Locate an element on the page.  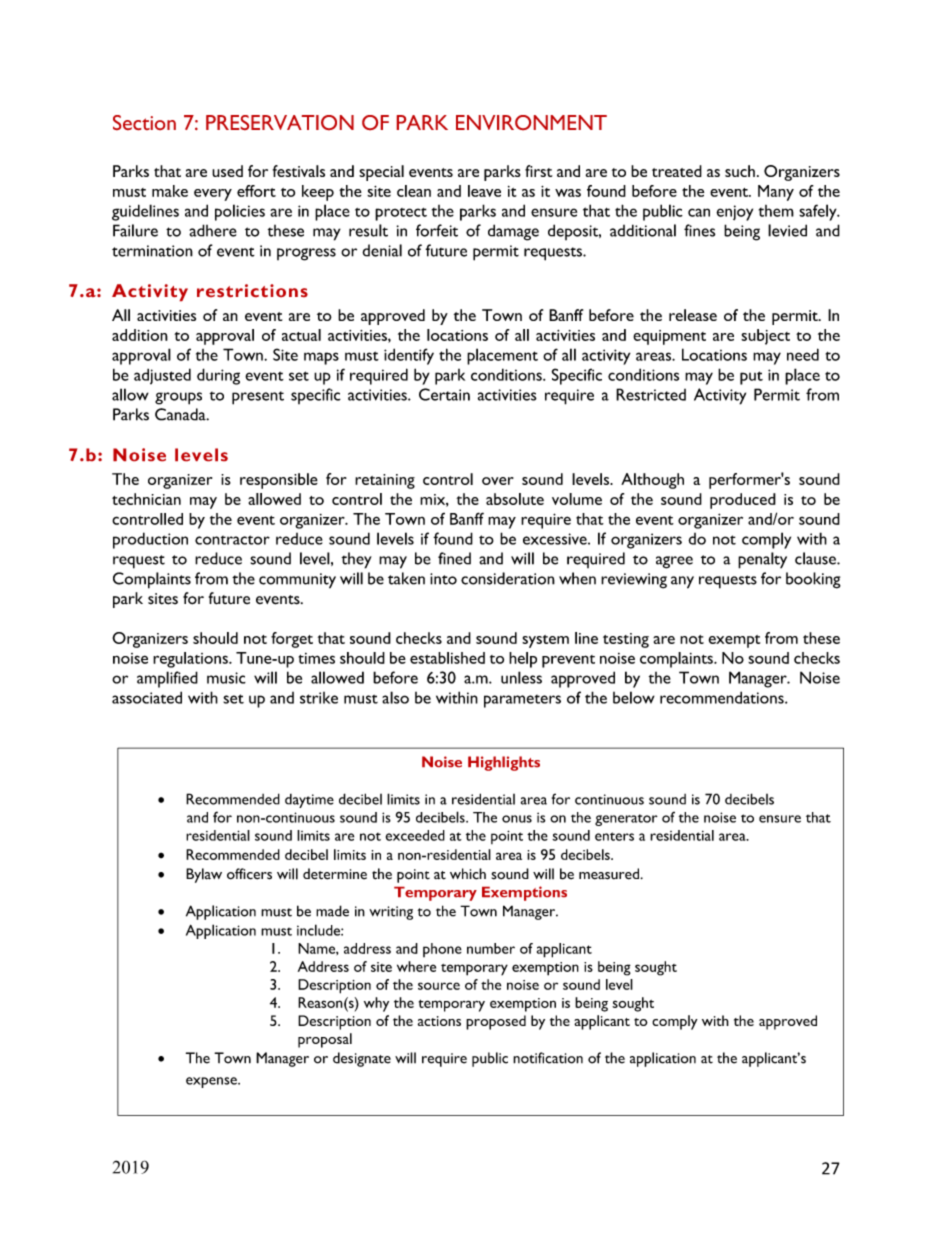
expense is located at coordinates (212, 1082).
